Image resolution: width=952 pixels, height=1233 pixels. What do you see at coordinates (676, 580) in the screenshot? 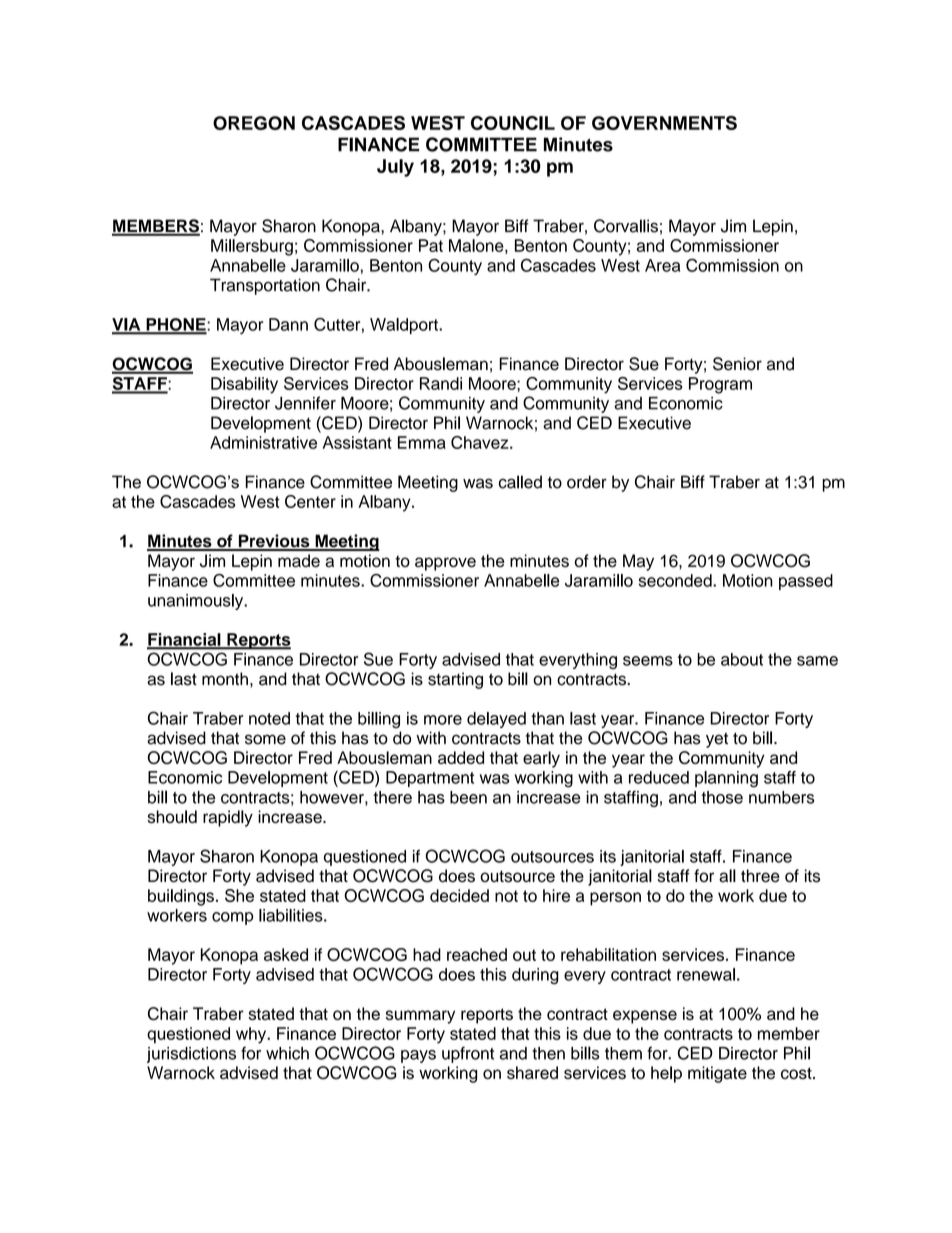
I see `seconded` at bounding box center [676, 580].
